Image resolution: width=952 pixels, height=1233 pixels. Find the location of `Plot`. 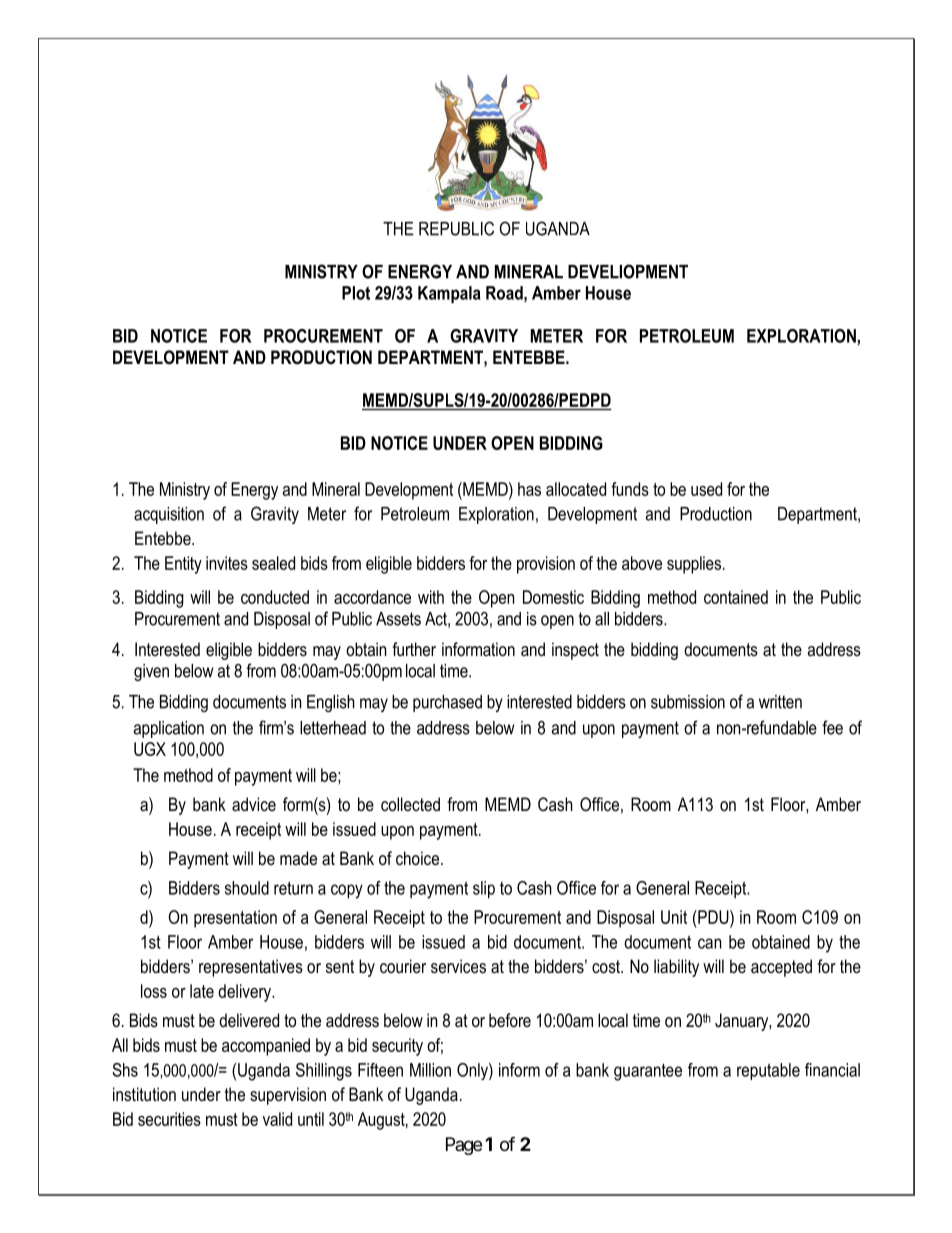

Plot is located at coordinates (356, 293).
